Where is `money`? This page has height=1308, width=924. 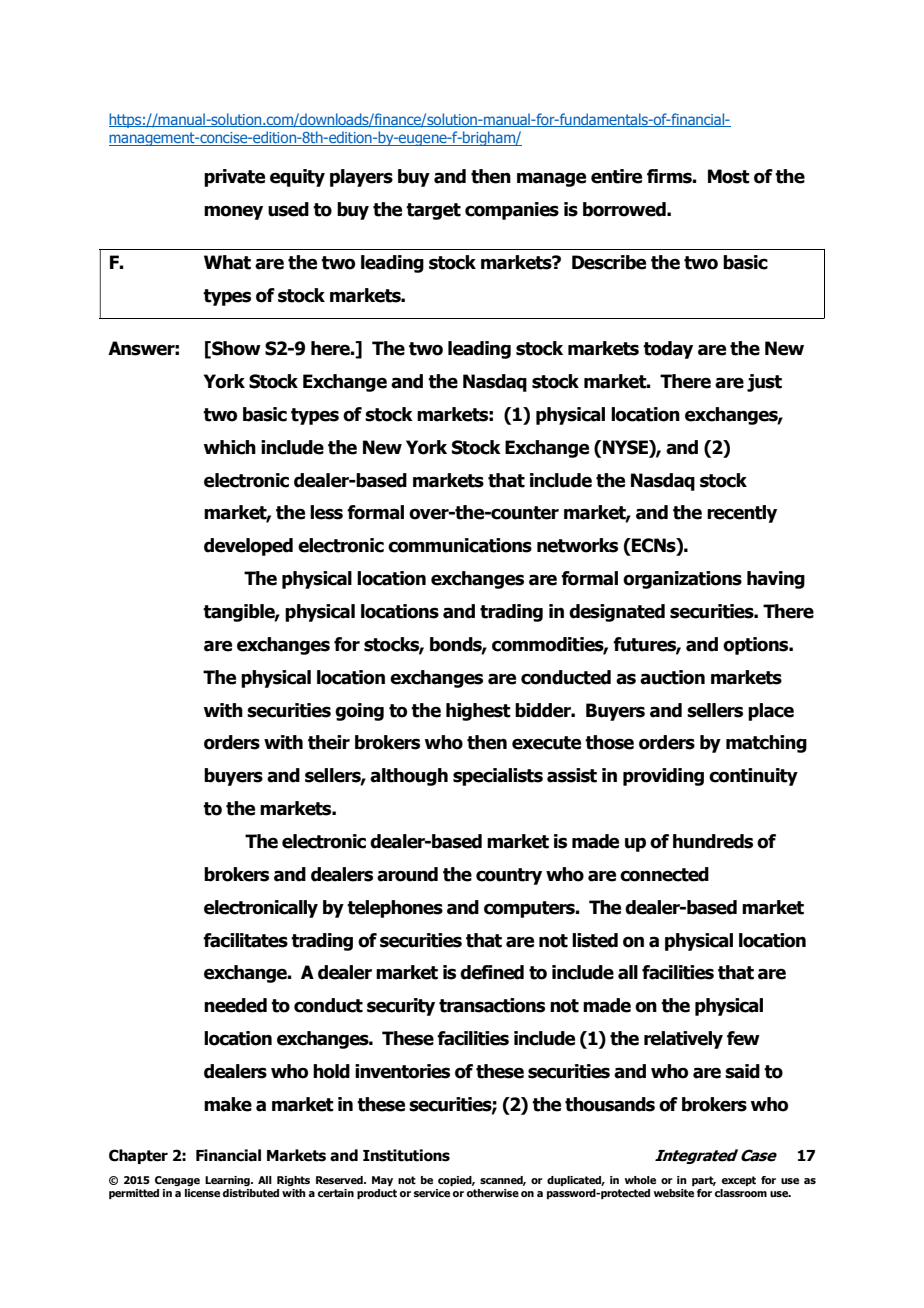
money is located at coordinates (233, 213).
